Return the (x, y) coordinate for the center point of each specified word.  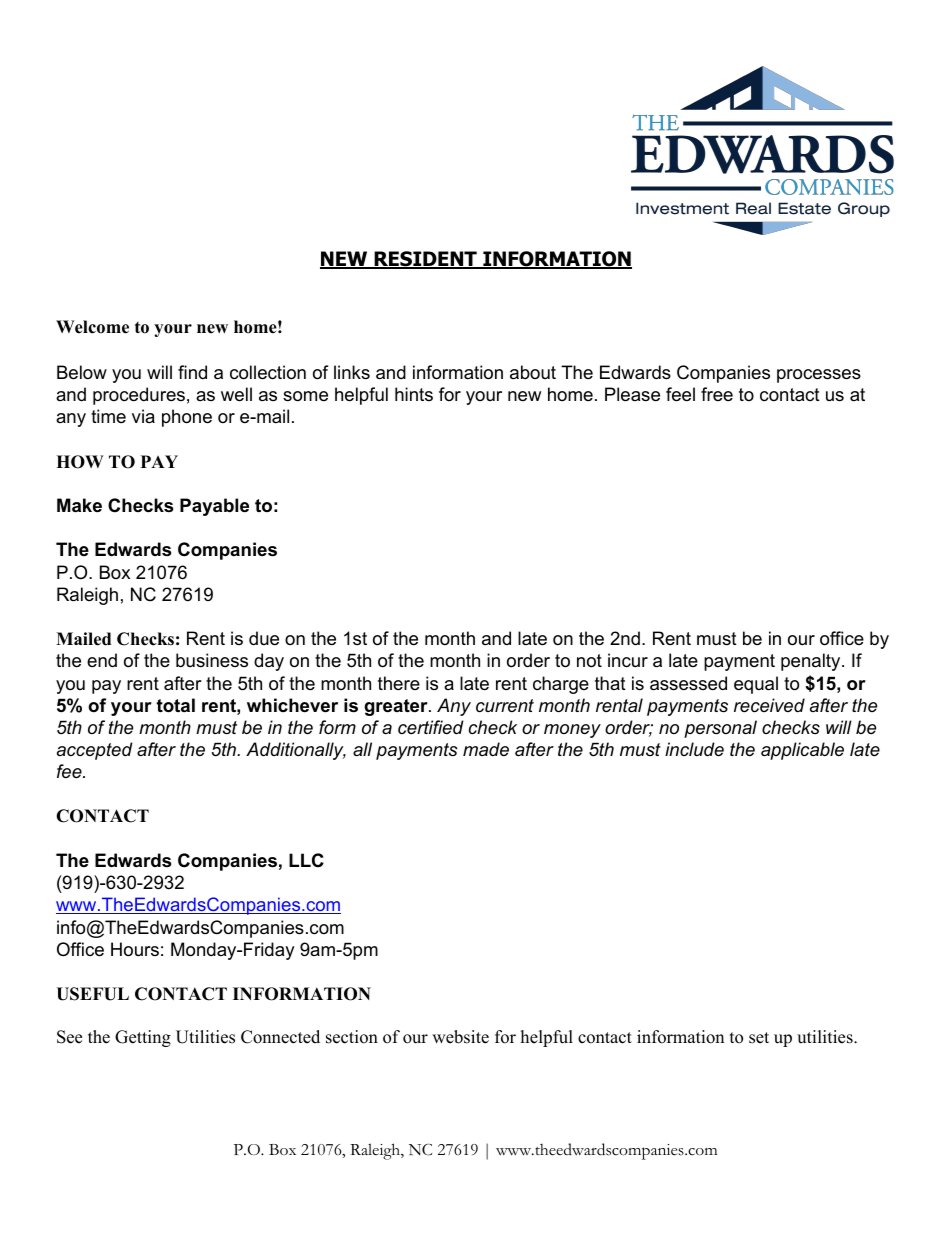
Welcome (92, 327)
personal (720, 729)
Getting (143, 1038)
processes (819, 376)
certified (431, 727)
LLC (306, 860)
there (399, 683)
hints (414, 394)
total (175, 705)
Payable (214, 507)
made (486, 749)
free (717, 394)
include (694, 749)
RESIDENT (425, 260)
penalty (812, 662)
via (143, 416)
